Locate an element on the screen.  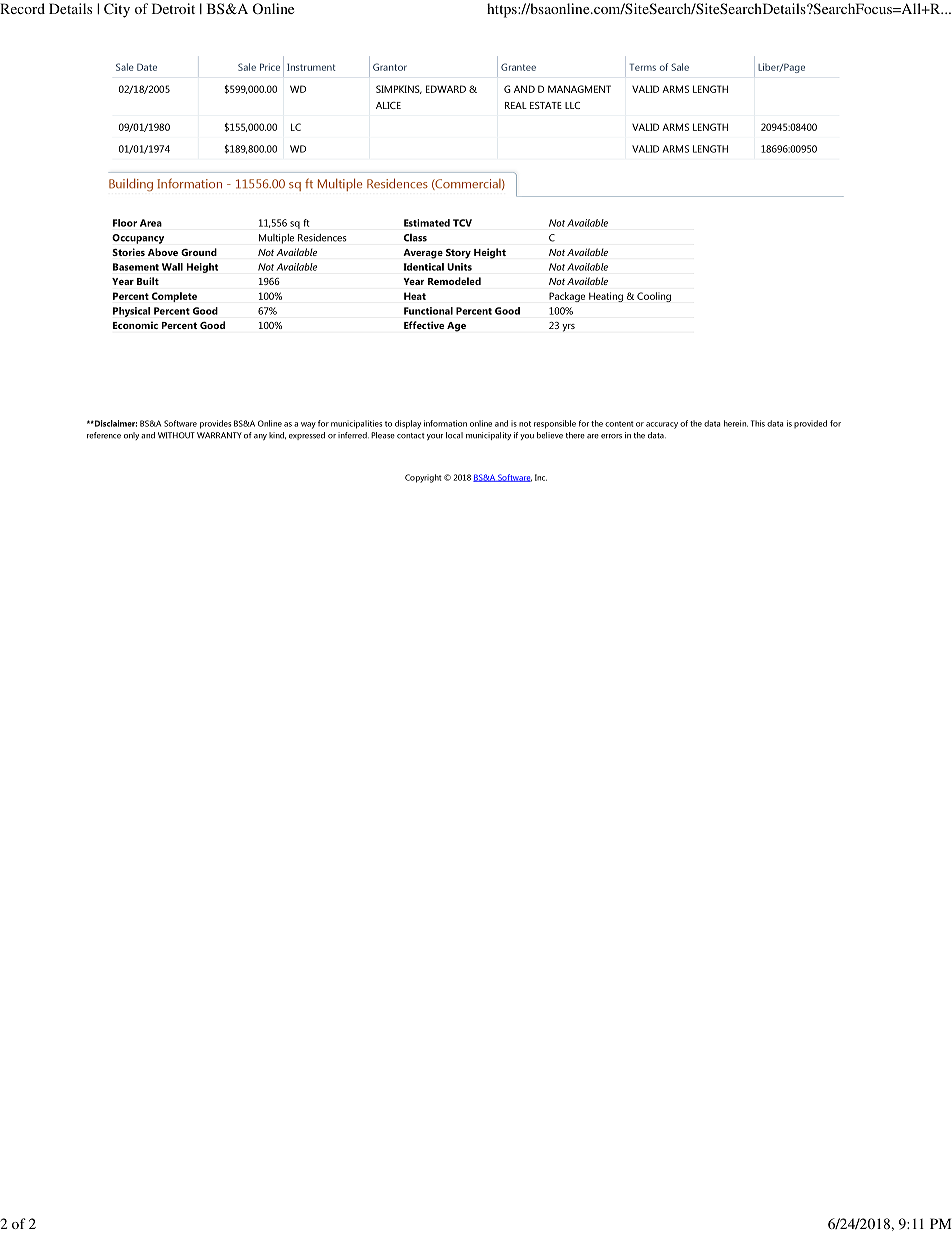
information is located at coordinates (445, 423).
